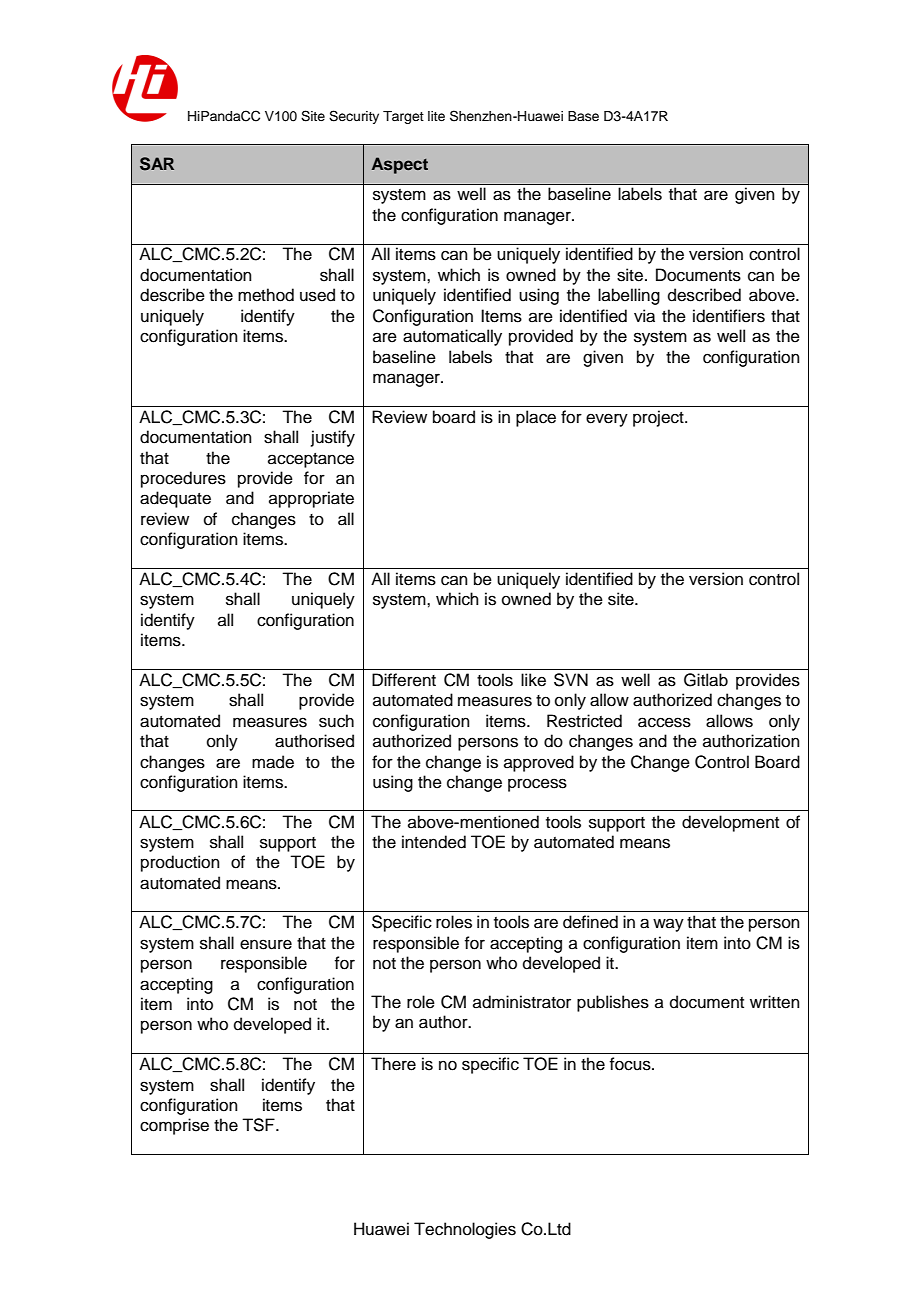  I want to click on Different, so click(404, 680).
